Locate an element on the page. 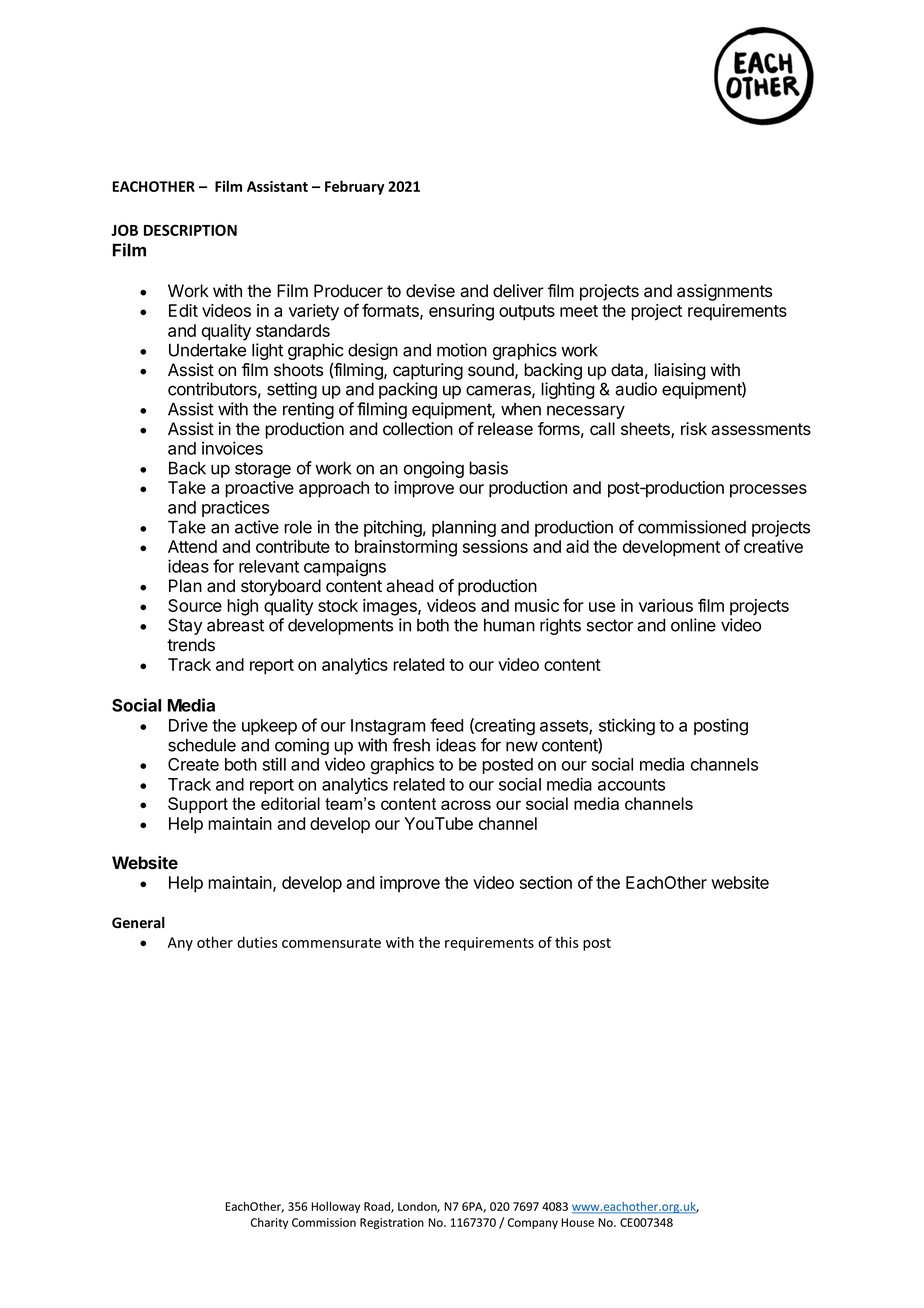  devise is located at coordinates (430, 291).
